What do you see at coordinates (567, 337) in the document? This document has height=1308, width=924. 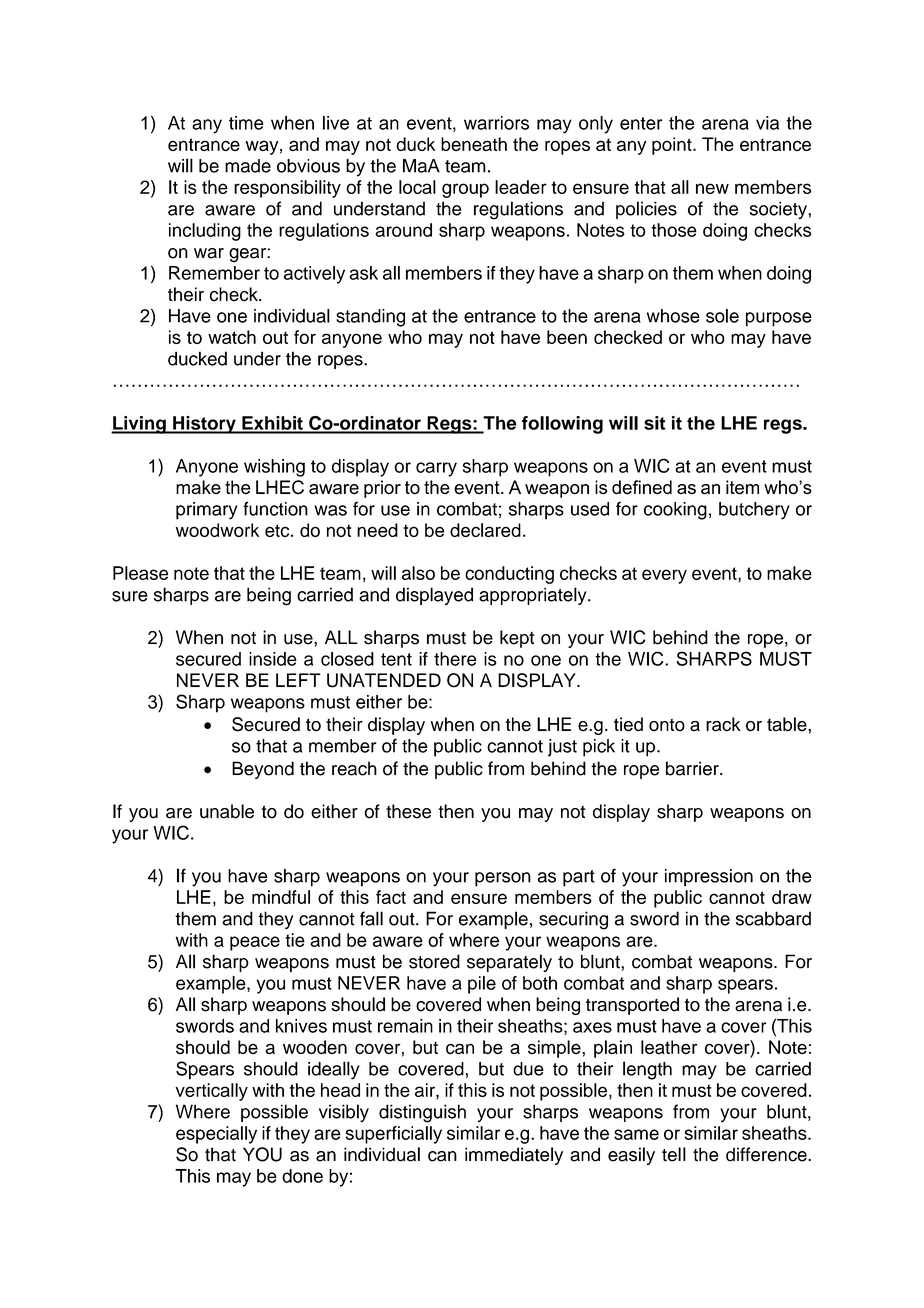 I see `been` at bounding box center [567, 337].
